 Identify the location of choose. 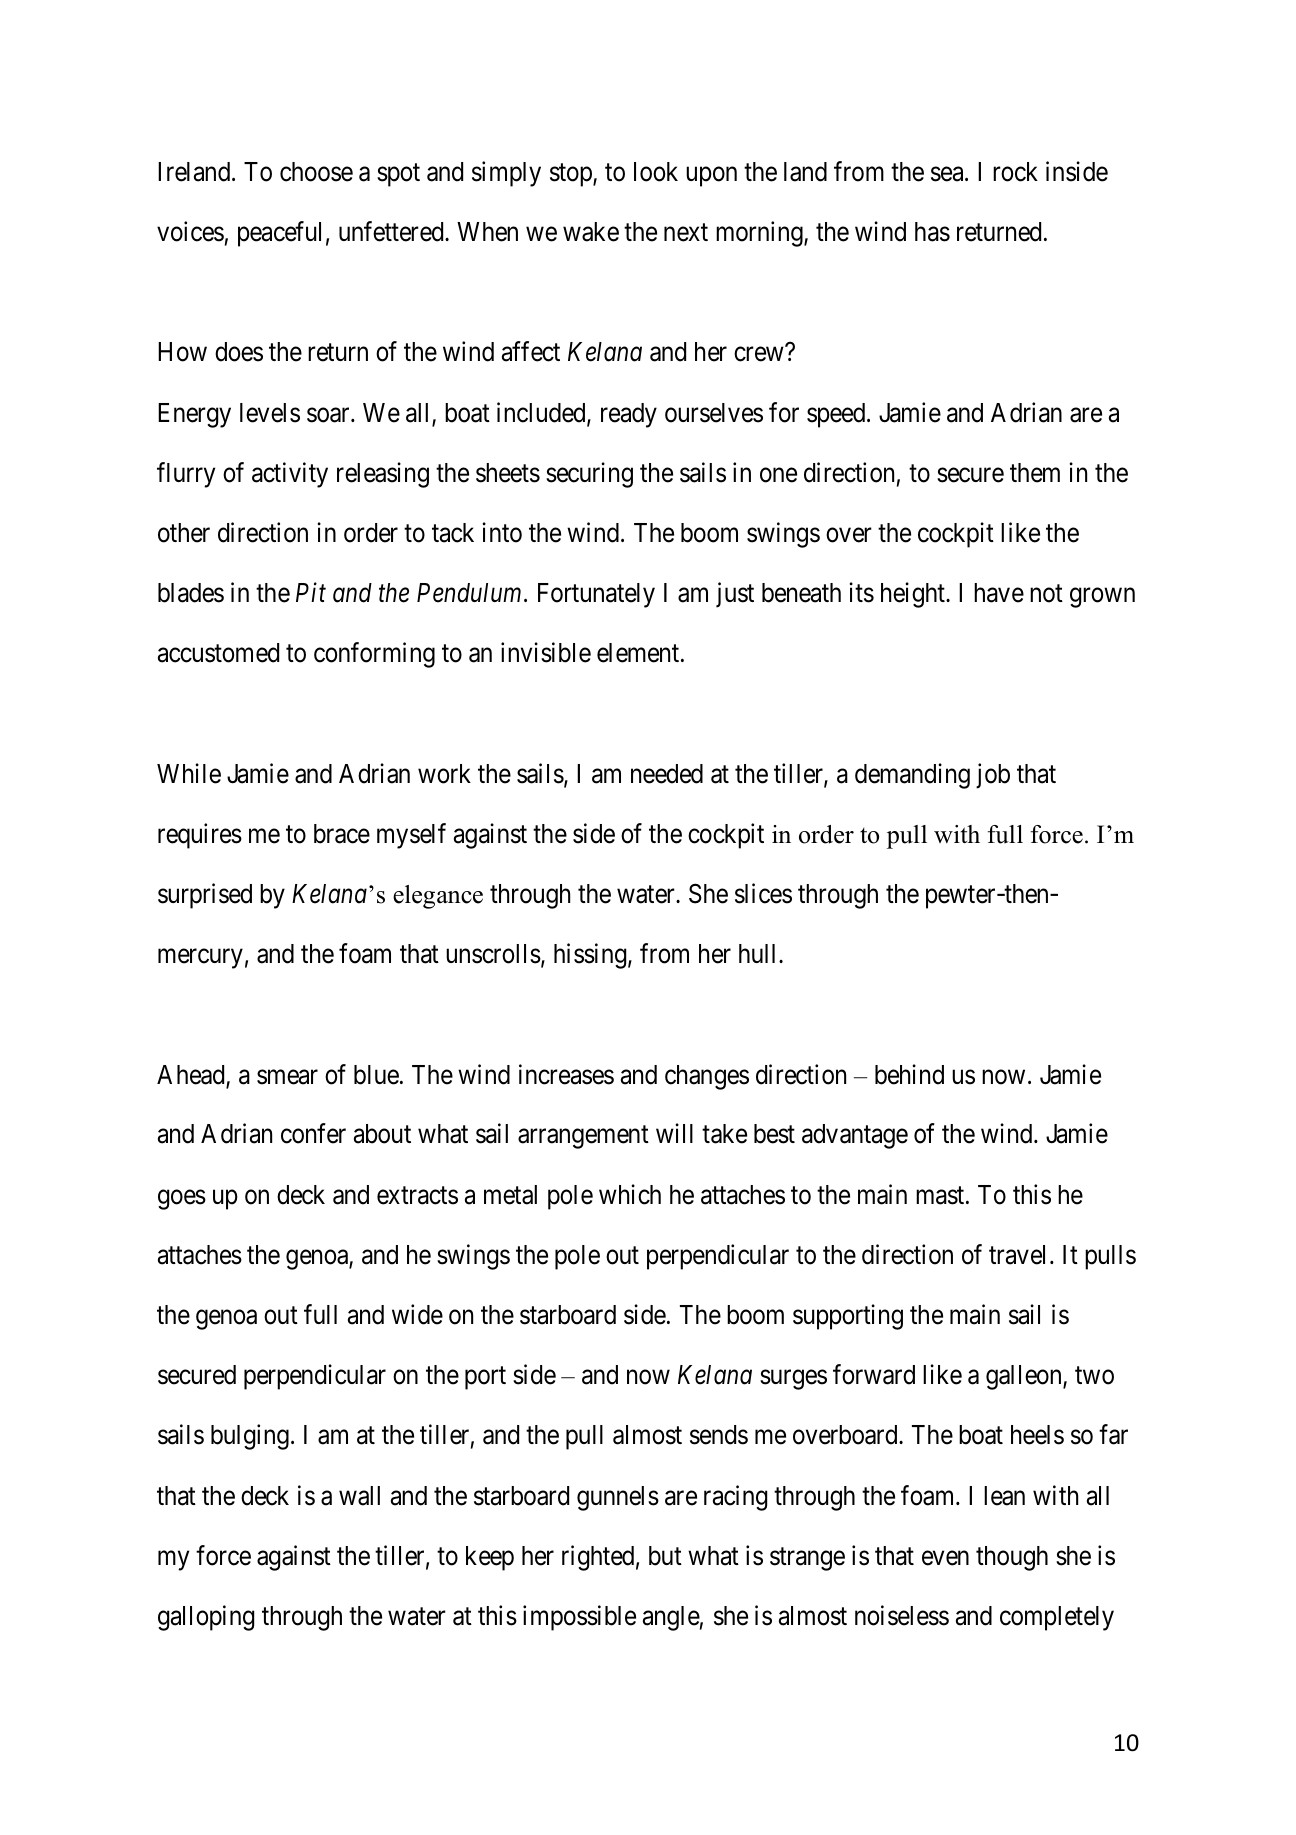
(316, 172).
